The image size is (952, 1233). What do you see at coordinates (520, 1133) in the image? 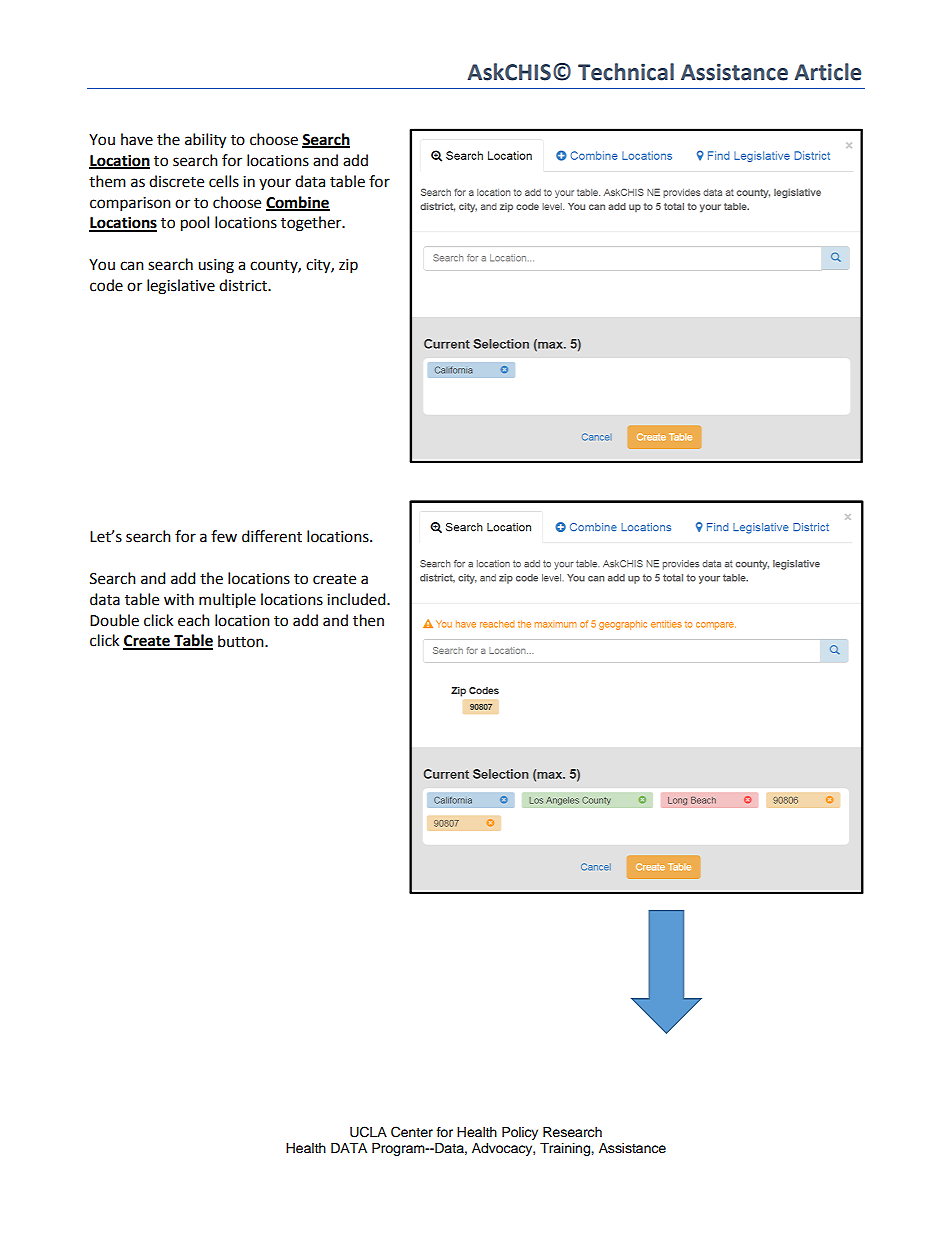
I see `Policy` at bounding box center [520, 1133].
